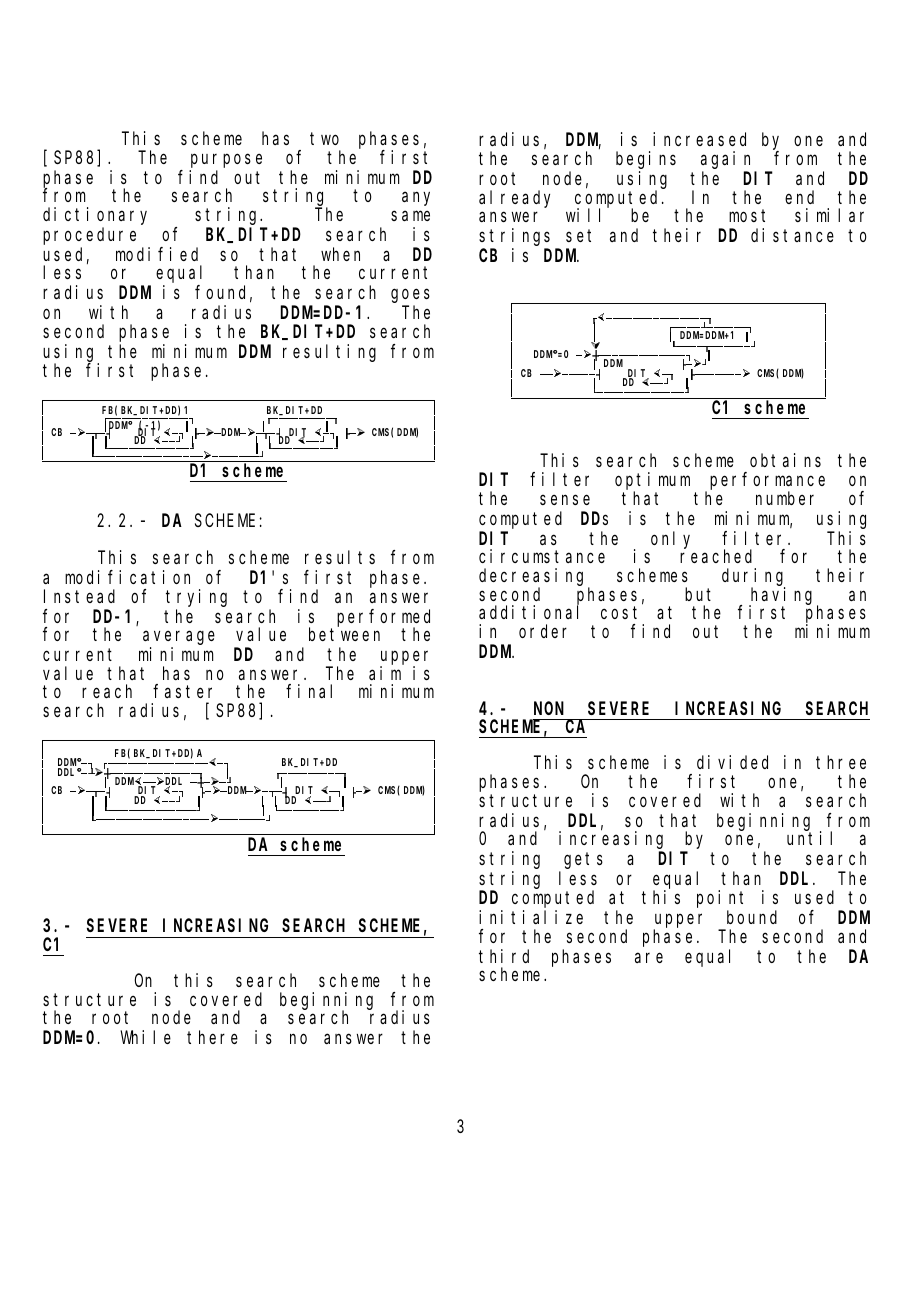 The height and width of the document is (1308, 924). Describe the element at coordinates (534, 578) in the document. I see `decreasing` at that location.
